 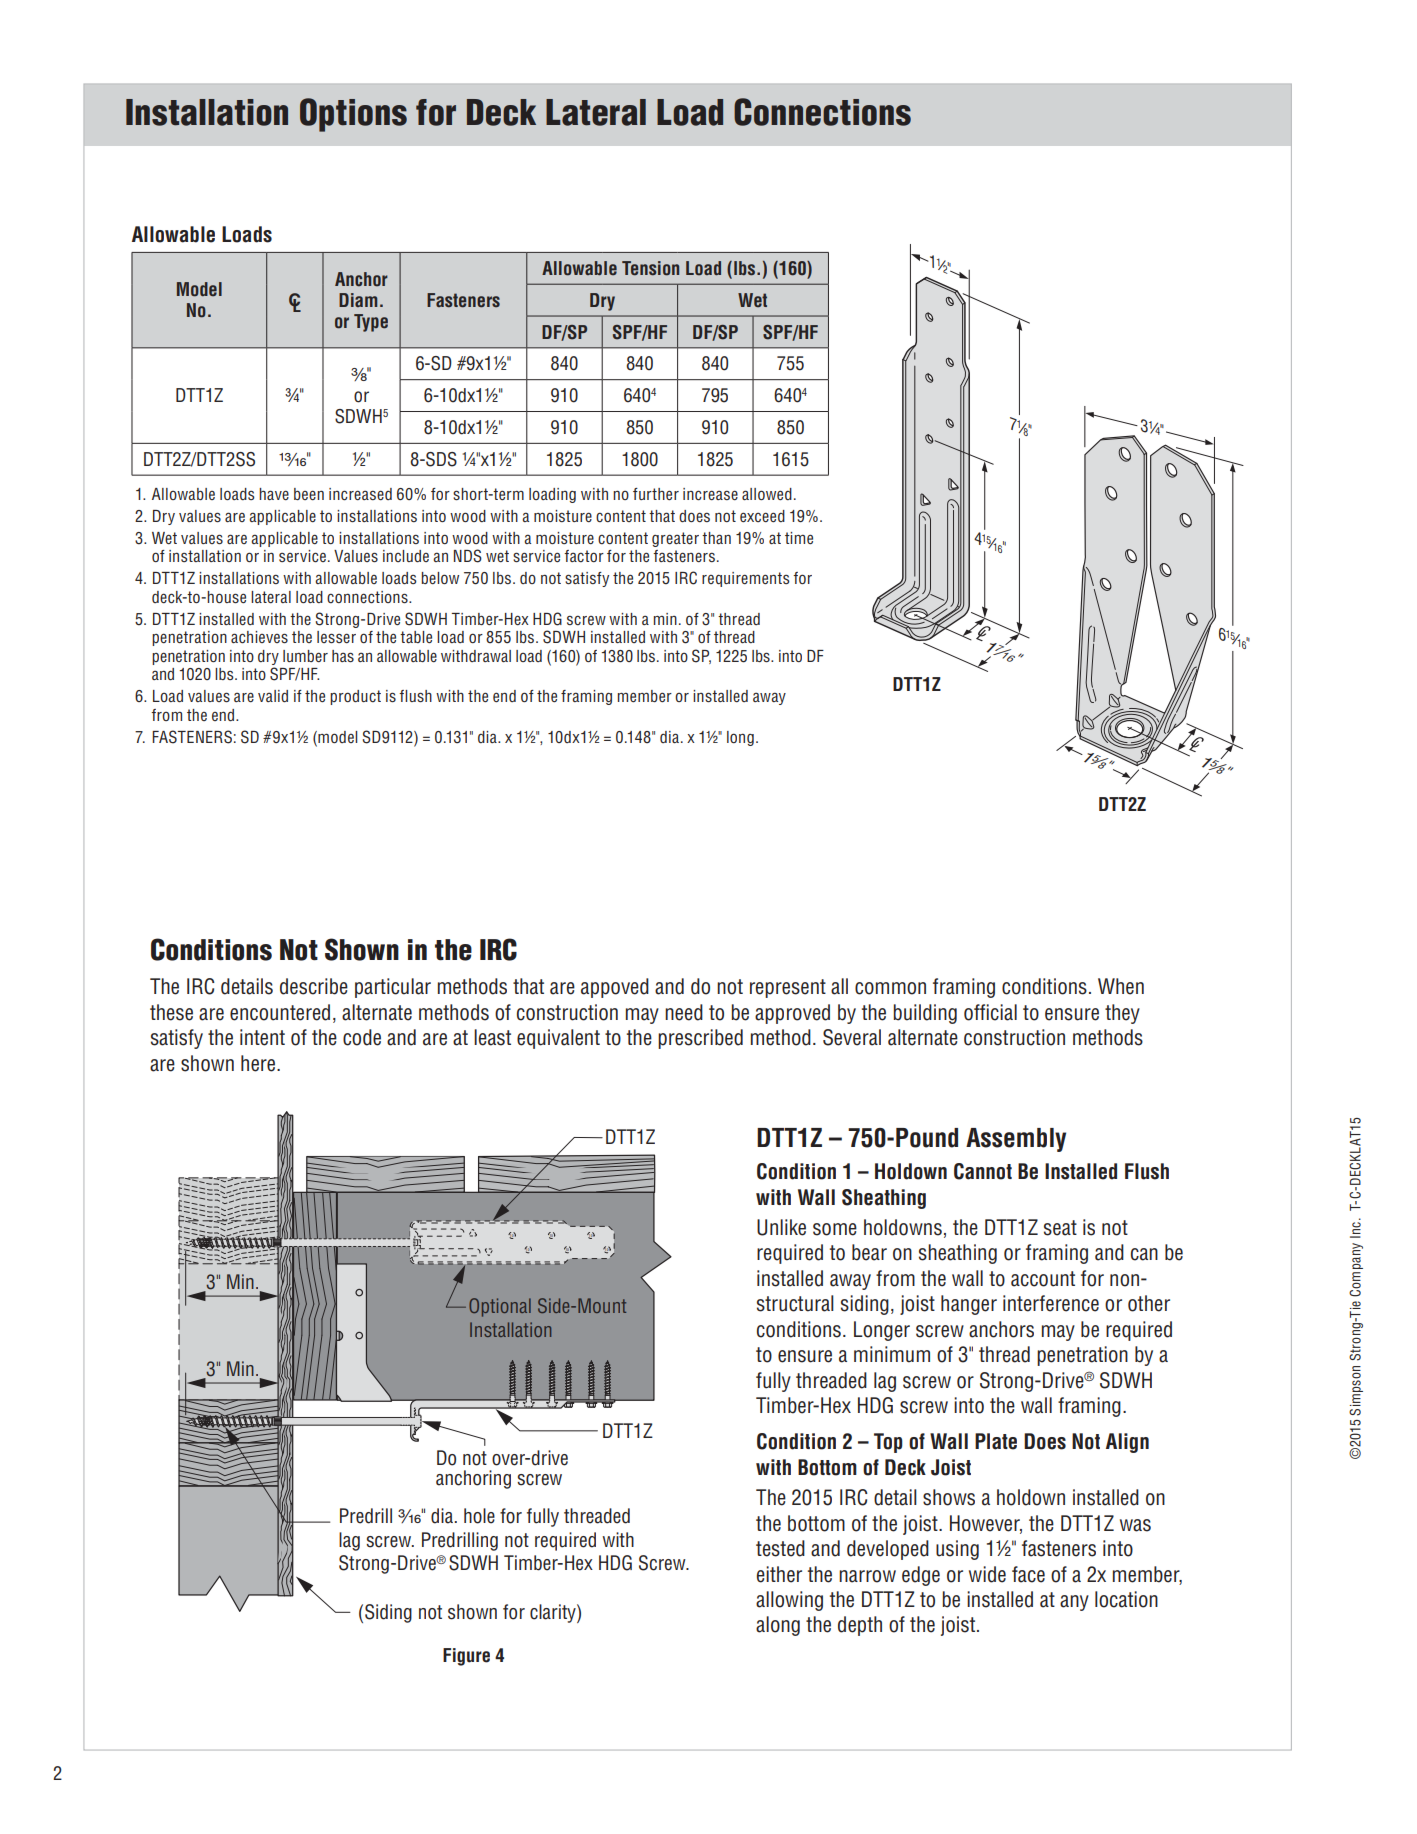 What do you see at coordinates (466, 1657) in the document?
I see `Figure` at bounding box center [466, 1657].
